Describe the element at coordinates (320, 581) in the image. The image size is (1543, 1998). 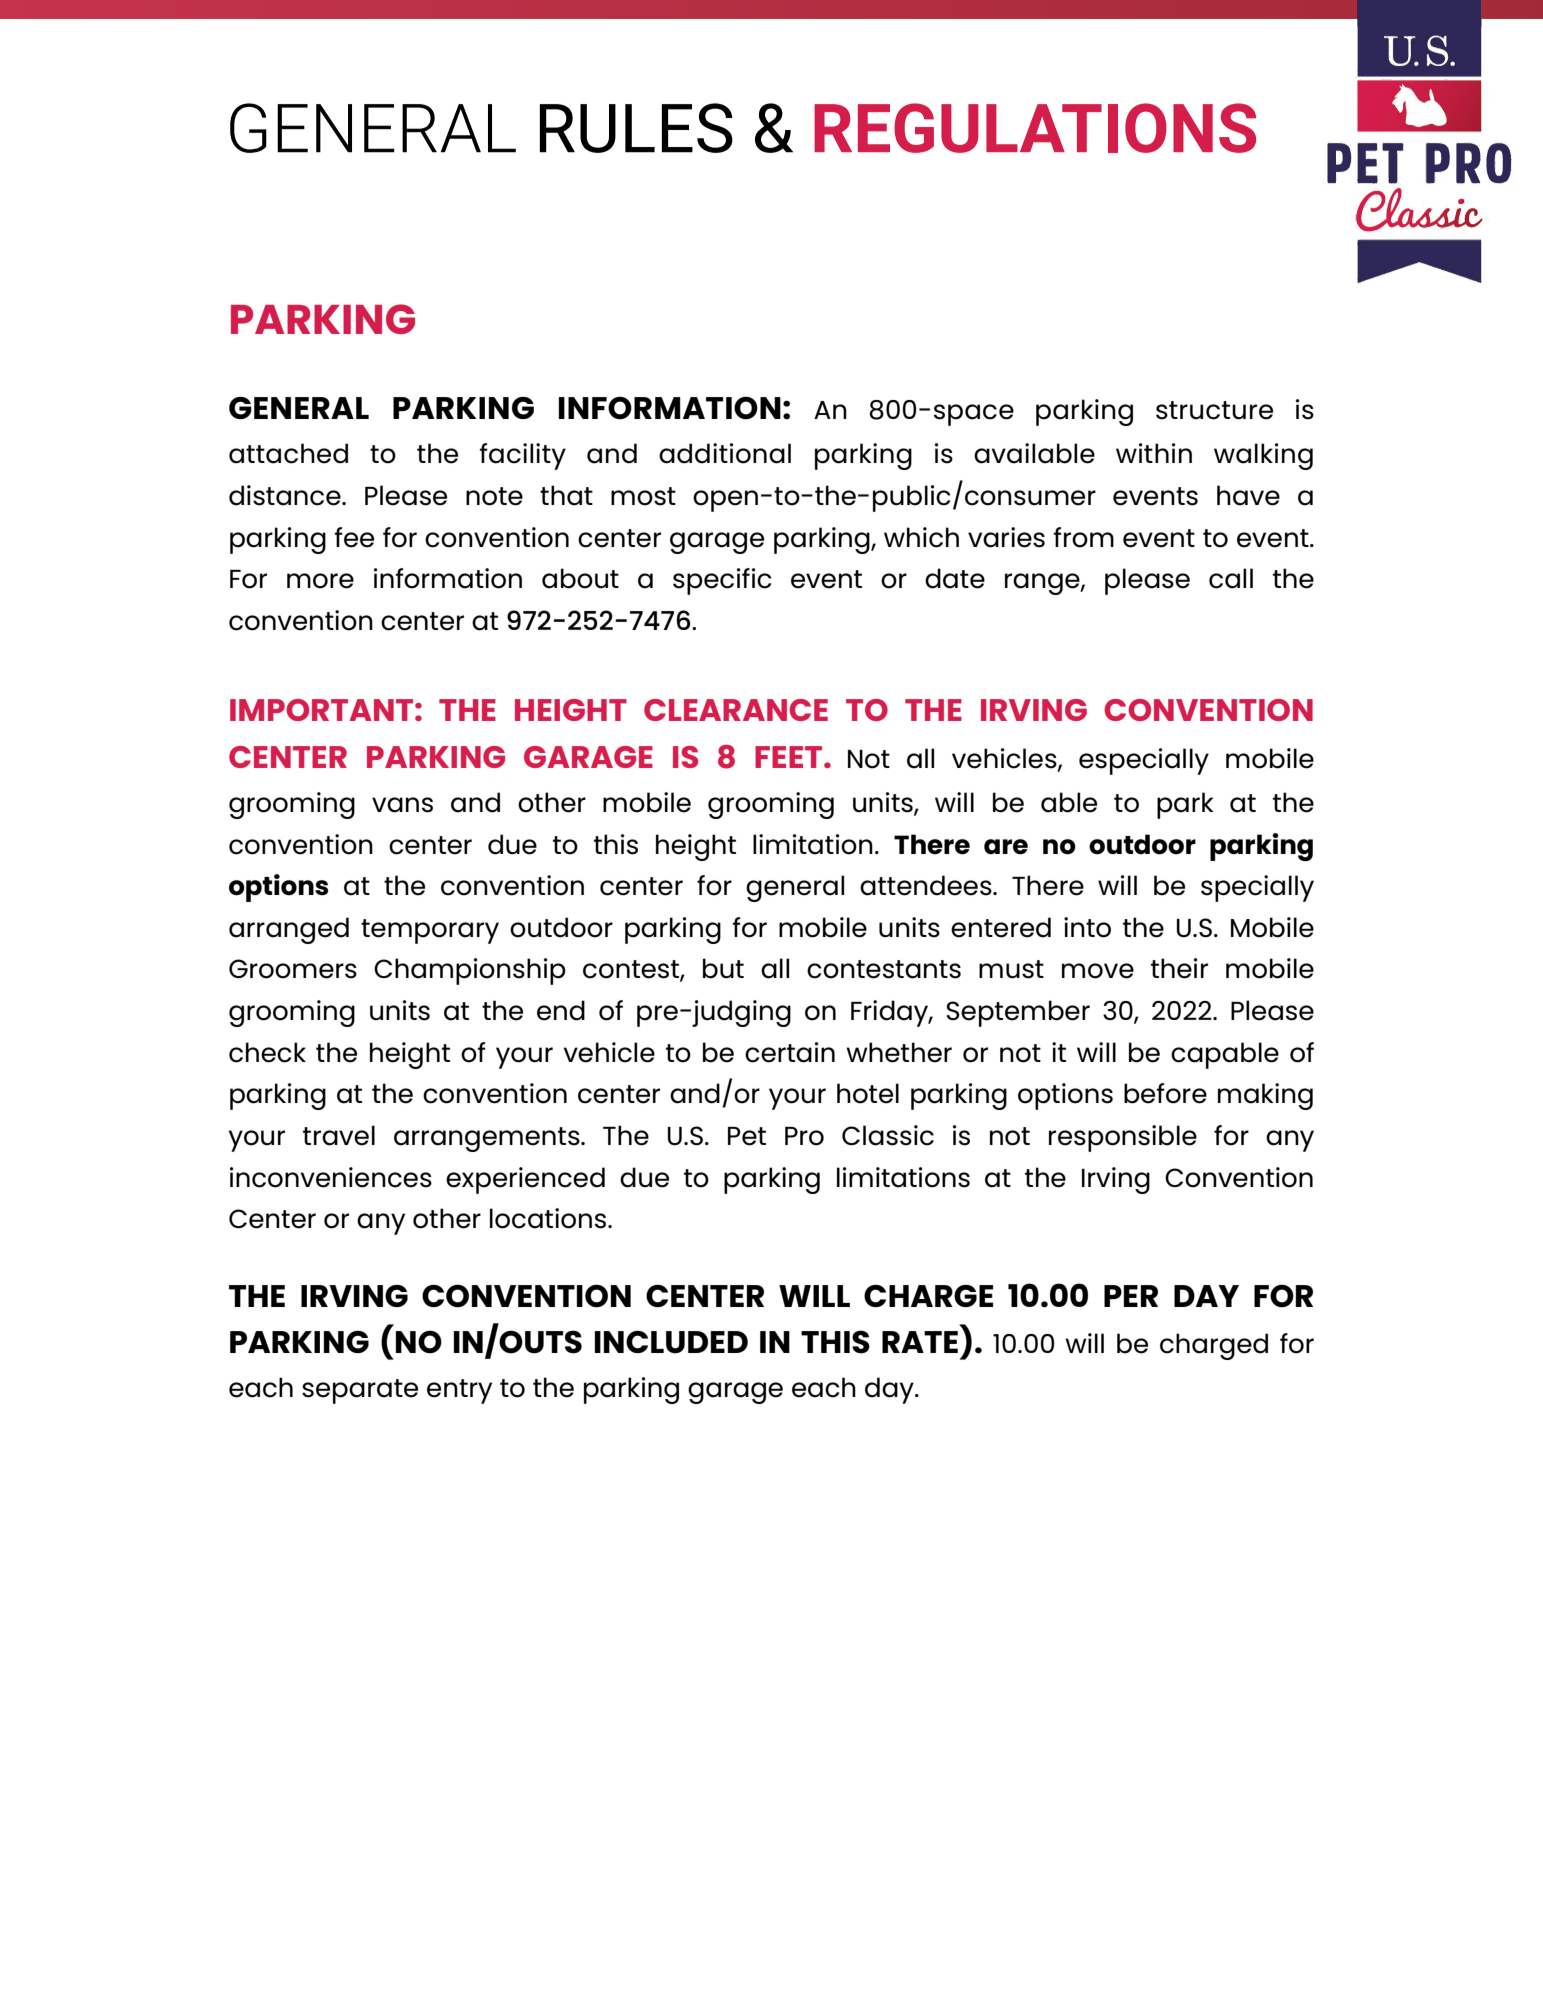
I see `more` at that location.
